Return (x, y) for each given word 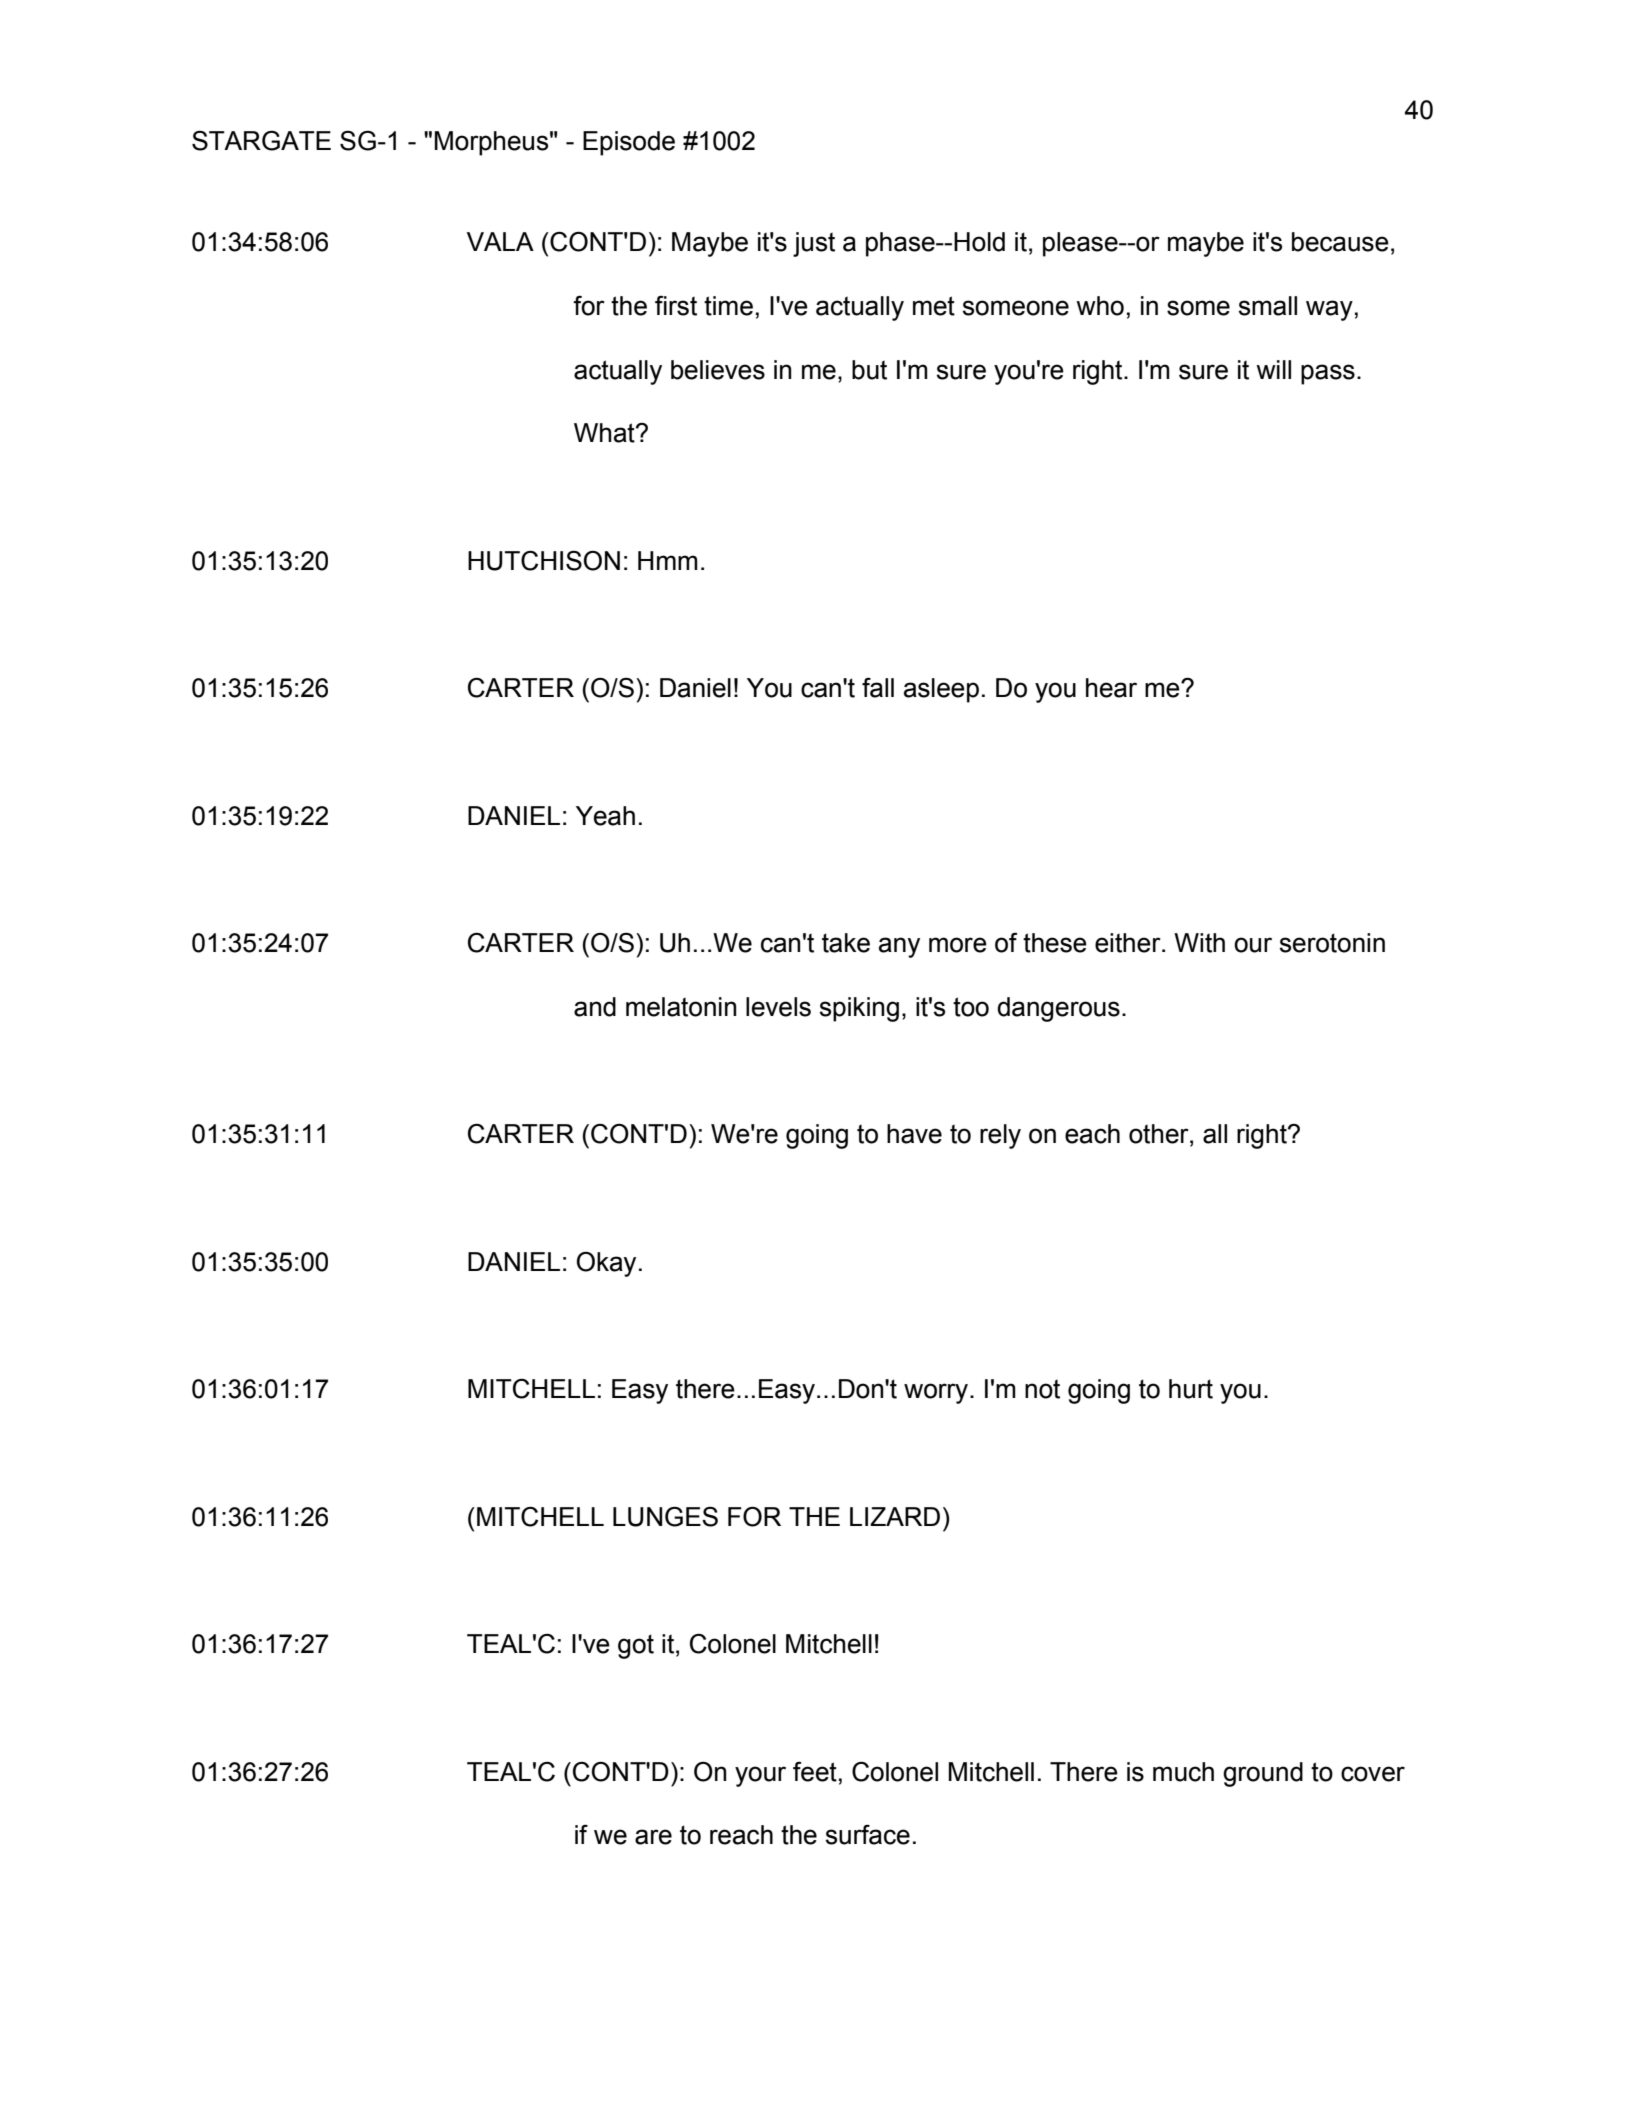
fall (878, 687)
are (653, 1837)
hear (1111, 688)
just (814, 244)
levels (778, 1007)
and (595, 1007)
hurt (1191, 1389)
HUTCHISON (544, 560)
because (1340, 242)
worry (937, 1393)
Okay (606, 1264)
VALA (500, 241)
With (1199, 943)
